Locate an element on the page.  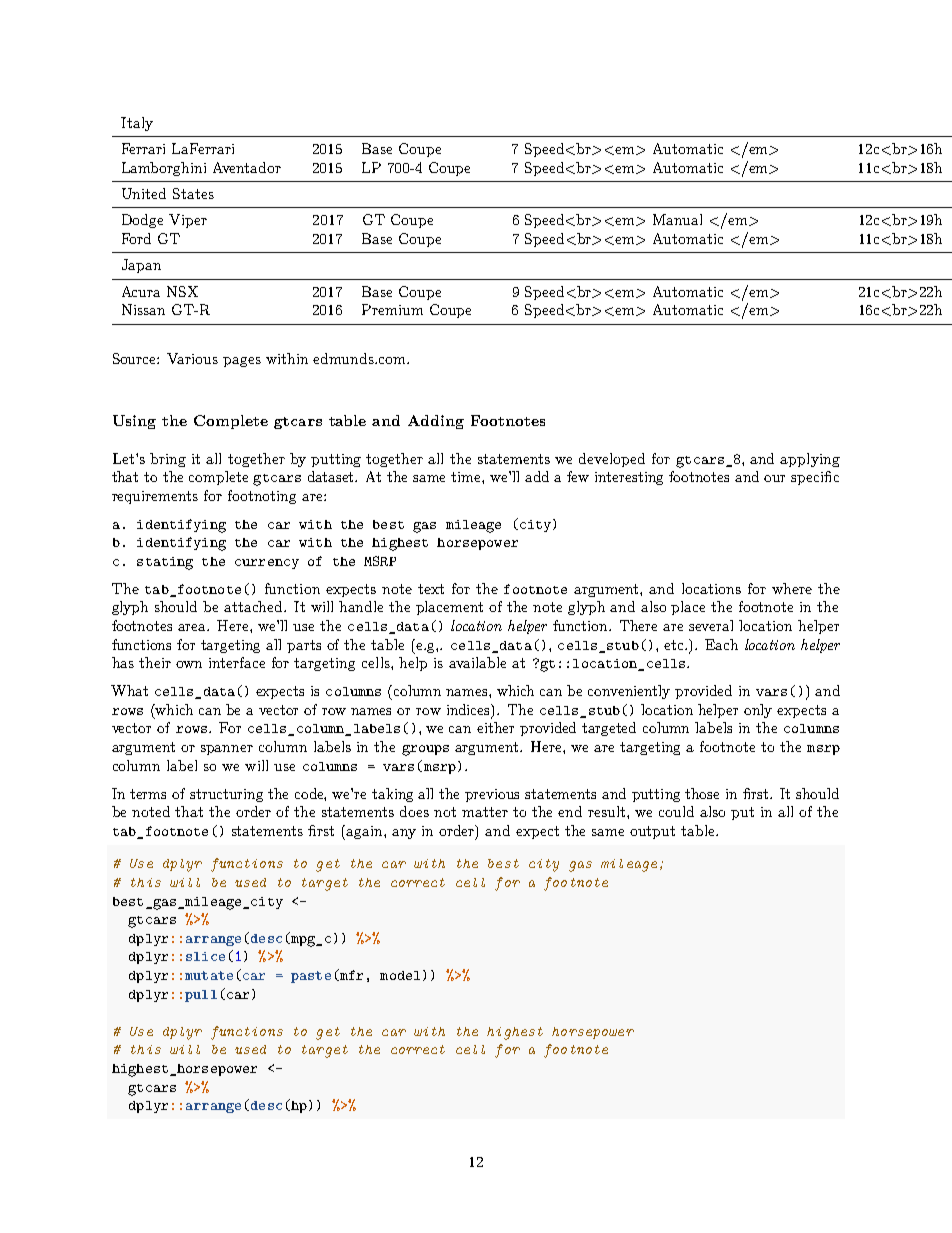
output is located at coordinates (652, 832).
